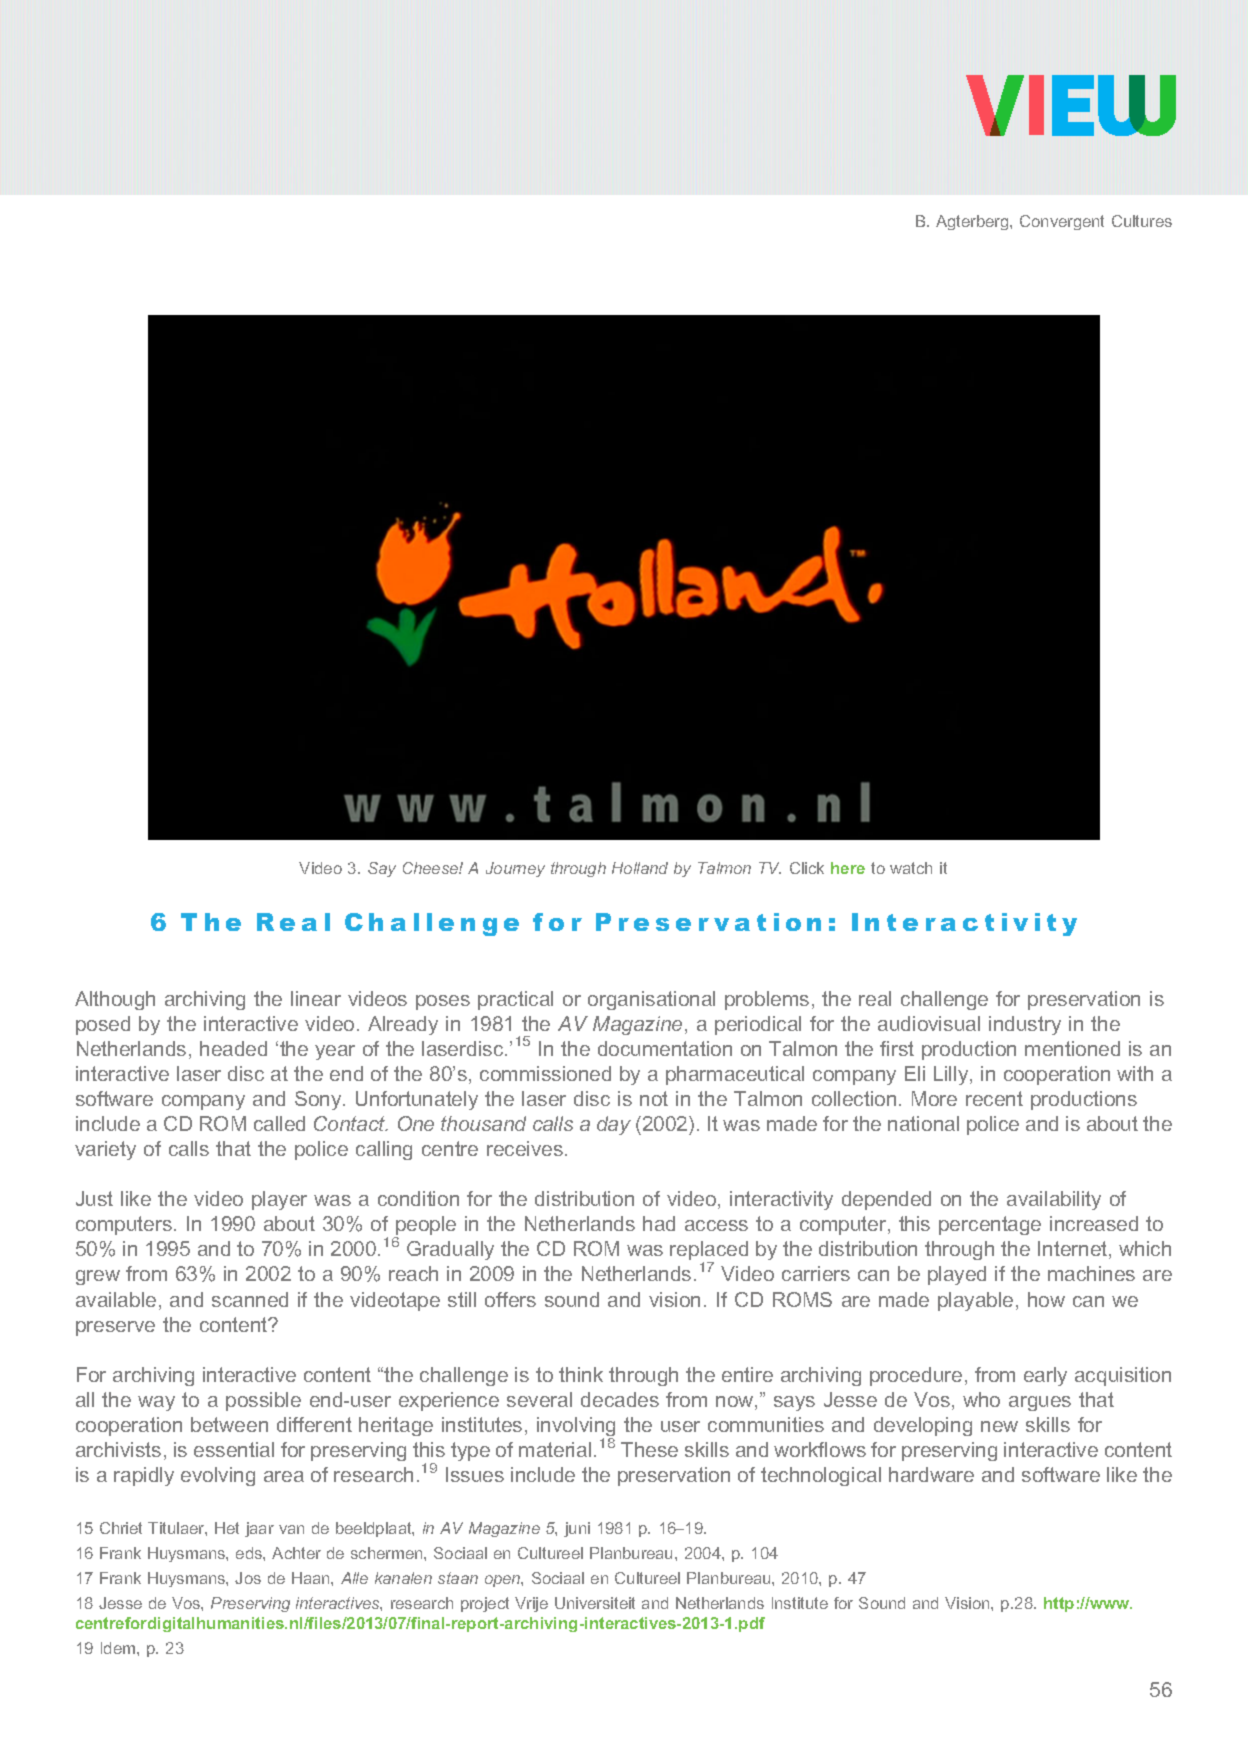  I want to click on here, so click(848, 868).
